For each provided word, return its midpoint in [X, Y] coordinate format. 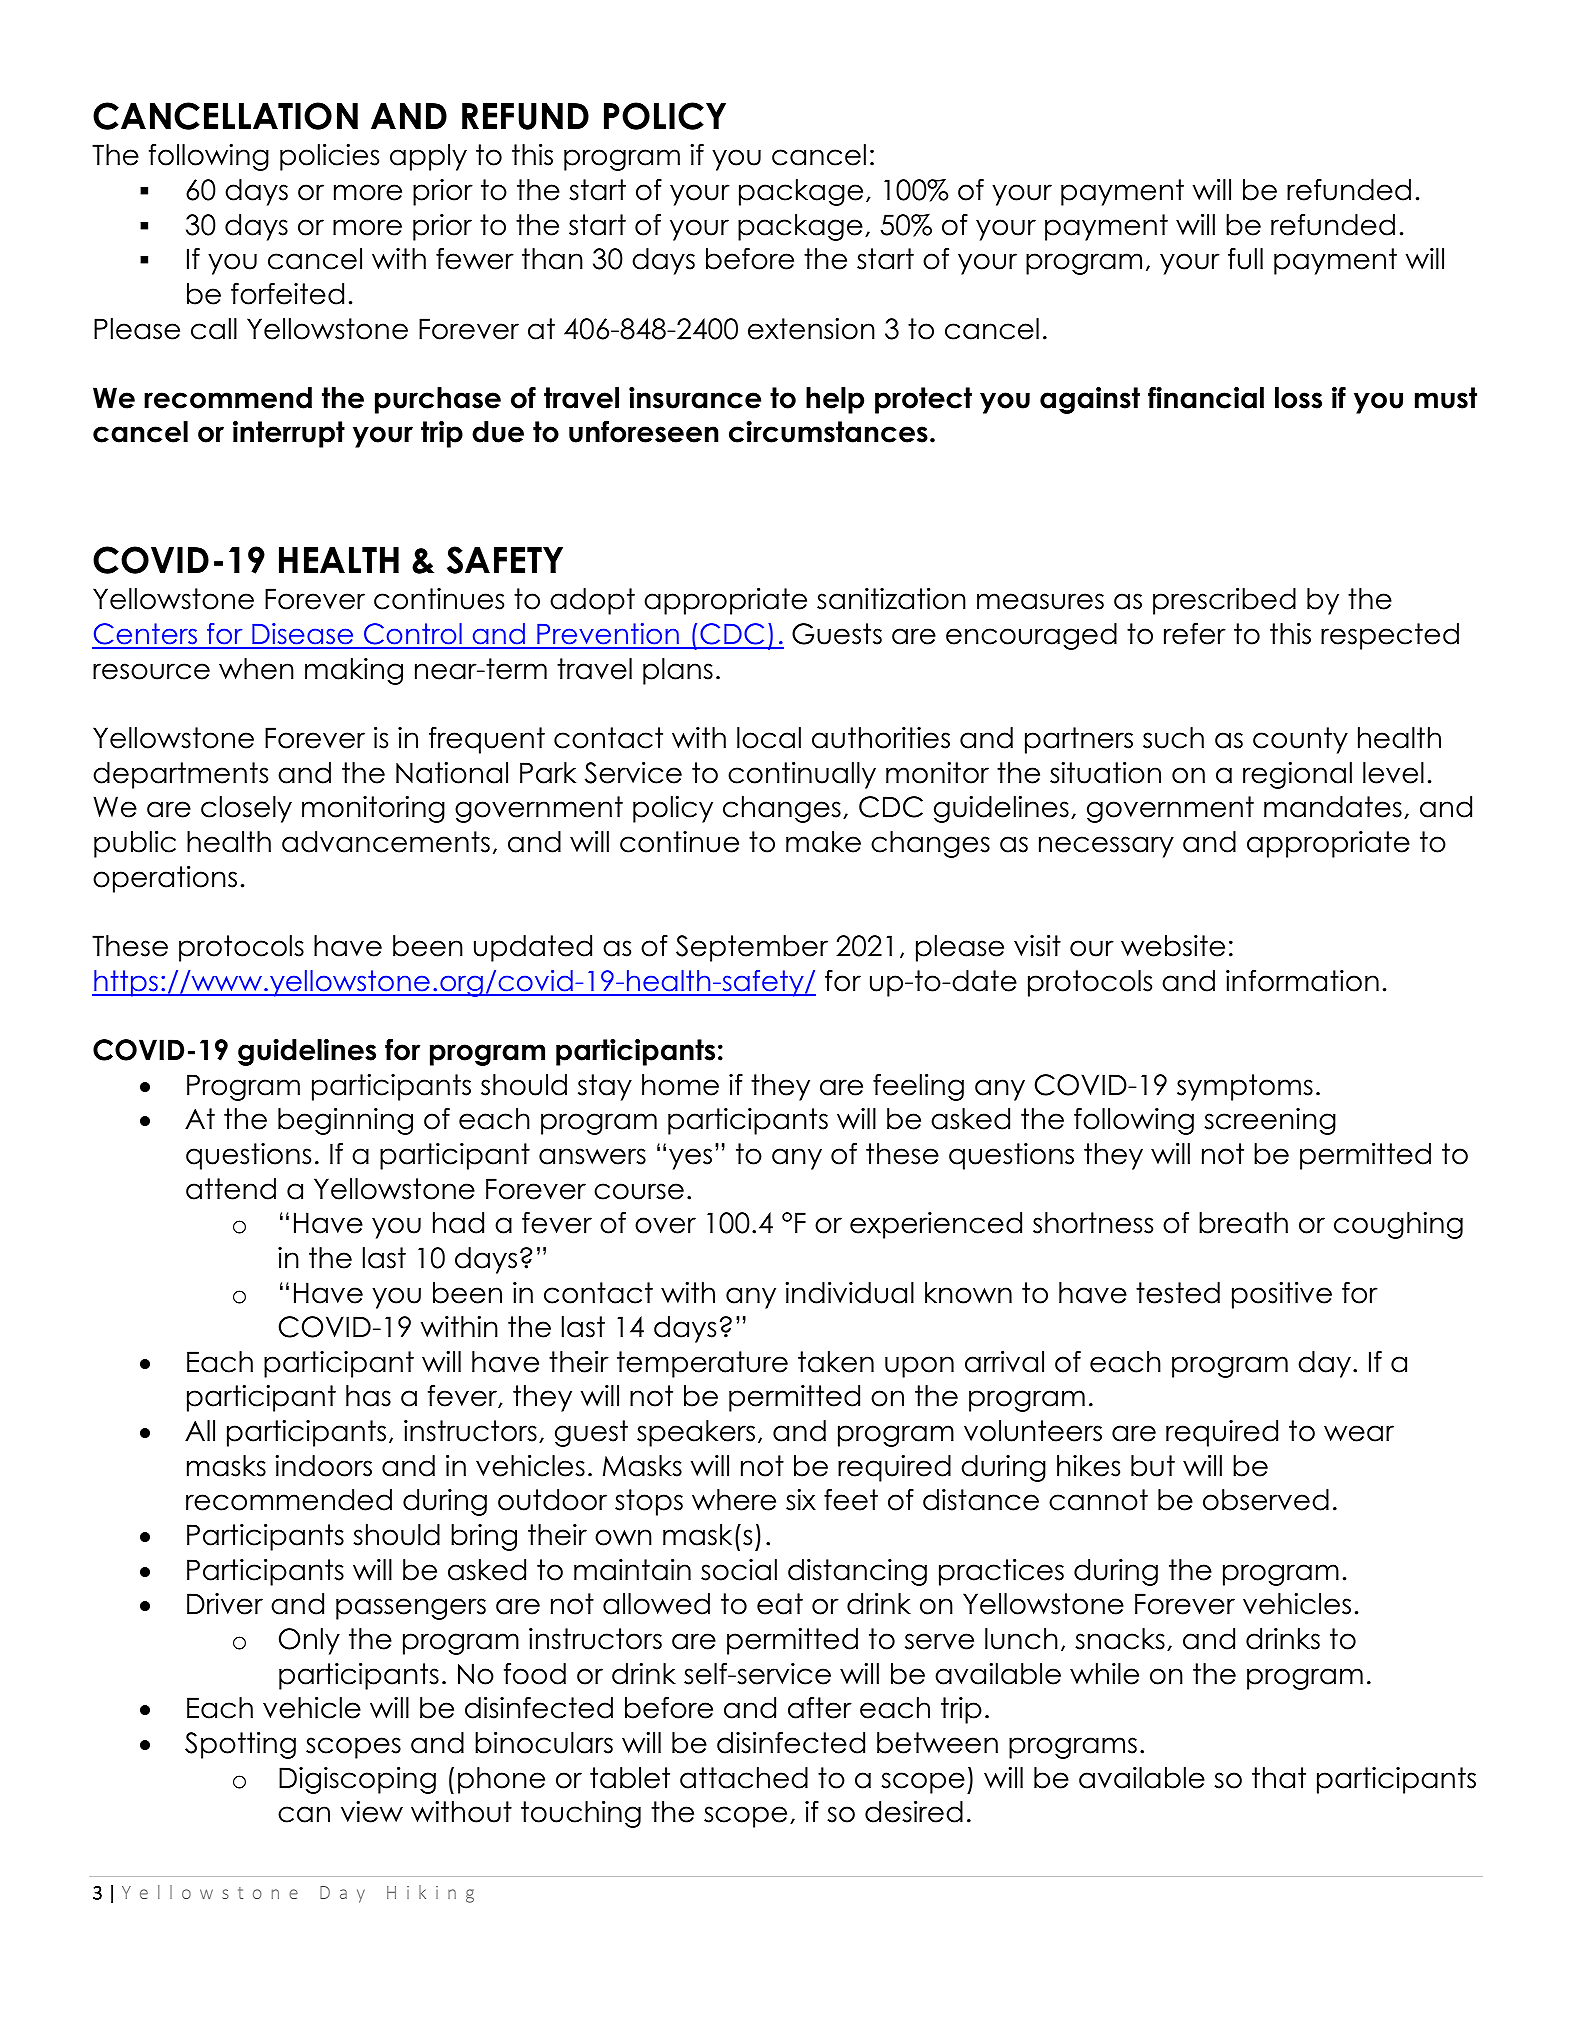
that [1279, 1778]
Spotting [240, 1745]
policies [329, 157]
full [1245, 259]
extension [811, 329]
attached [744, 1778]
